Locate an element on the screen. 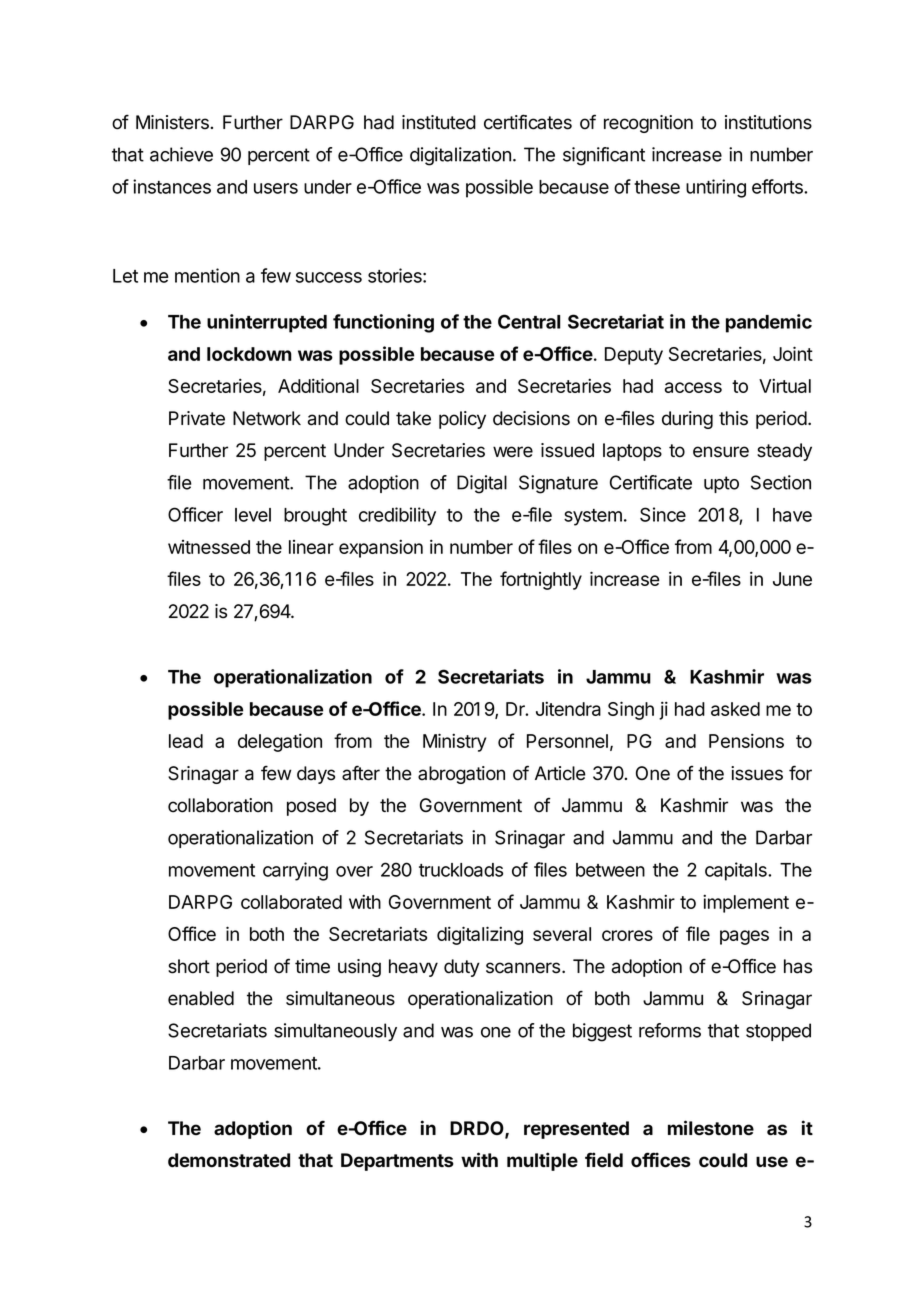 Image resolution: width=924 pixels, height=1308 pixels. capitals is located at coordinates (737, 871).
